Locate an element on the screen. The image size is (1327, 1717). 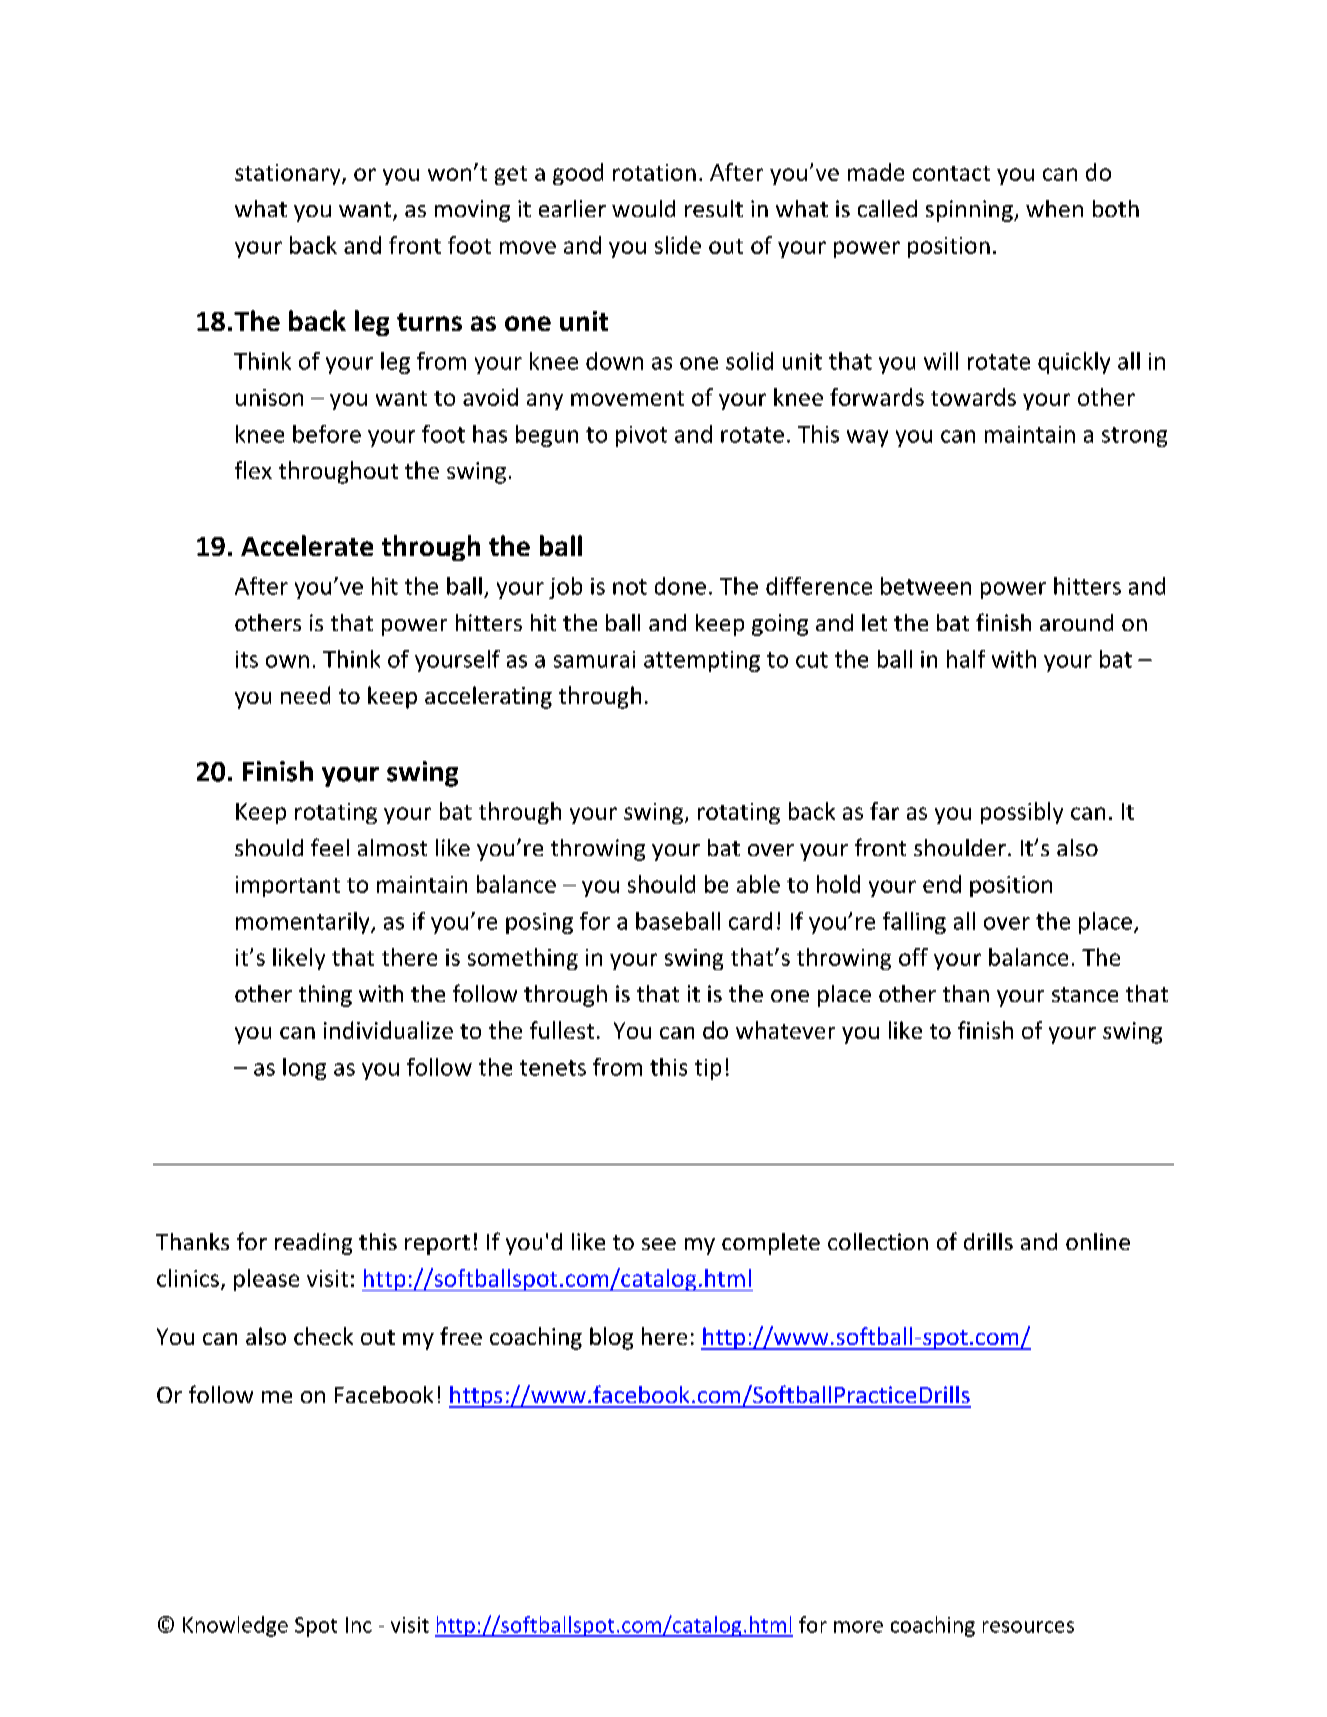
Inc is located at coordinates (359, 1625).
